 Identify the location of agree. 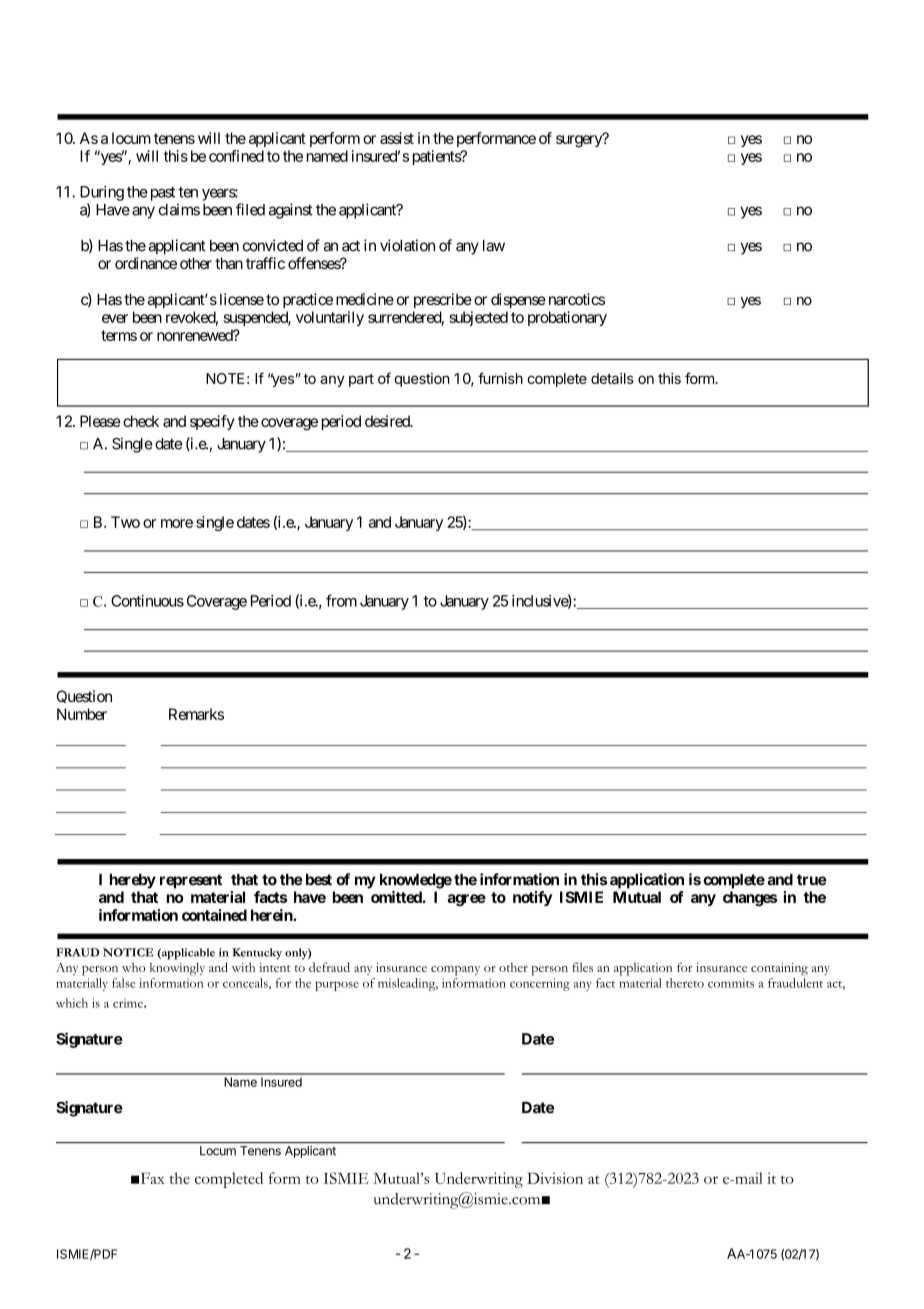
(466, 900).
